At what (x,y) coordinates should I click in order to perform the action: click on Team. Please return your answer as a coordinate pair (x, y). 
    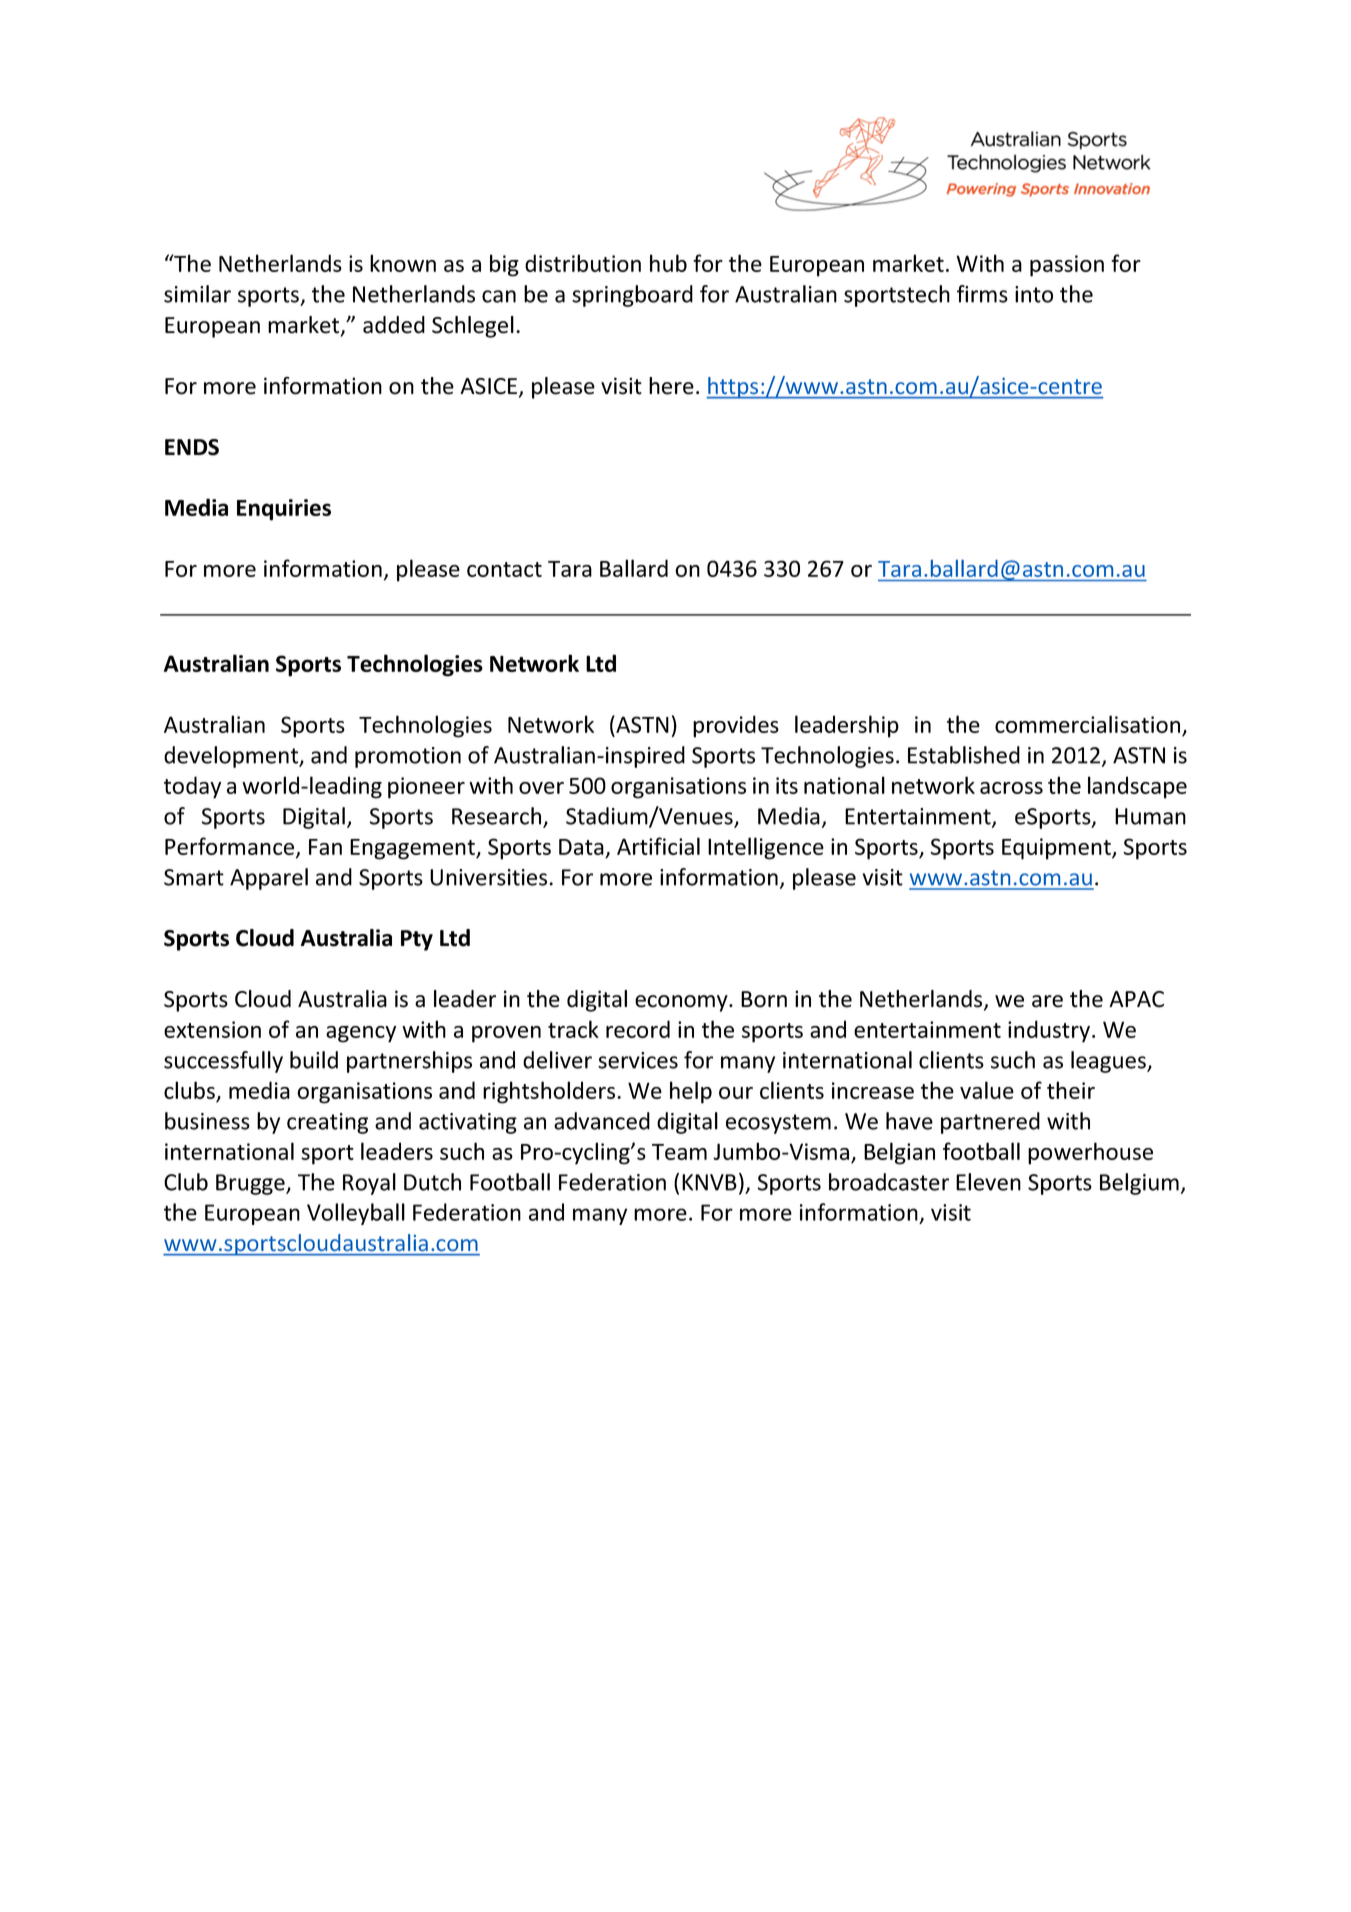
    Looking at the image, I should click on (679, 1152).
